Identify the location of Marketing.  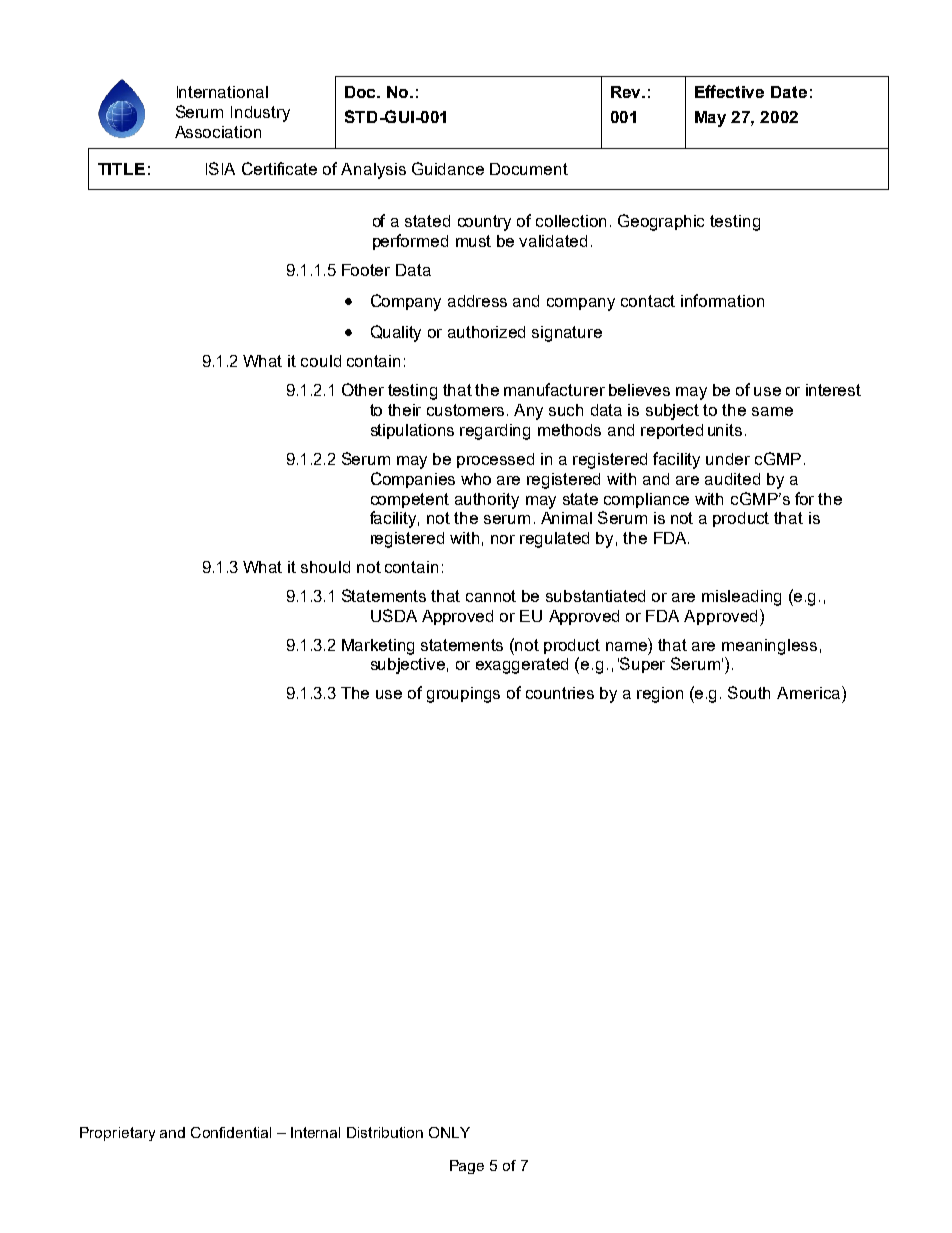
(378, 647).
